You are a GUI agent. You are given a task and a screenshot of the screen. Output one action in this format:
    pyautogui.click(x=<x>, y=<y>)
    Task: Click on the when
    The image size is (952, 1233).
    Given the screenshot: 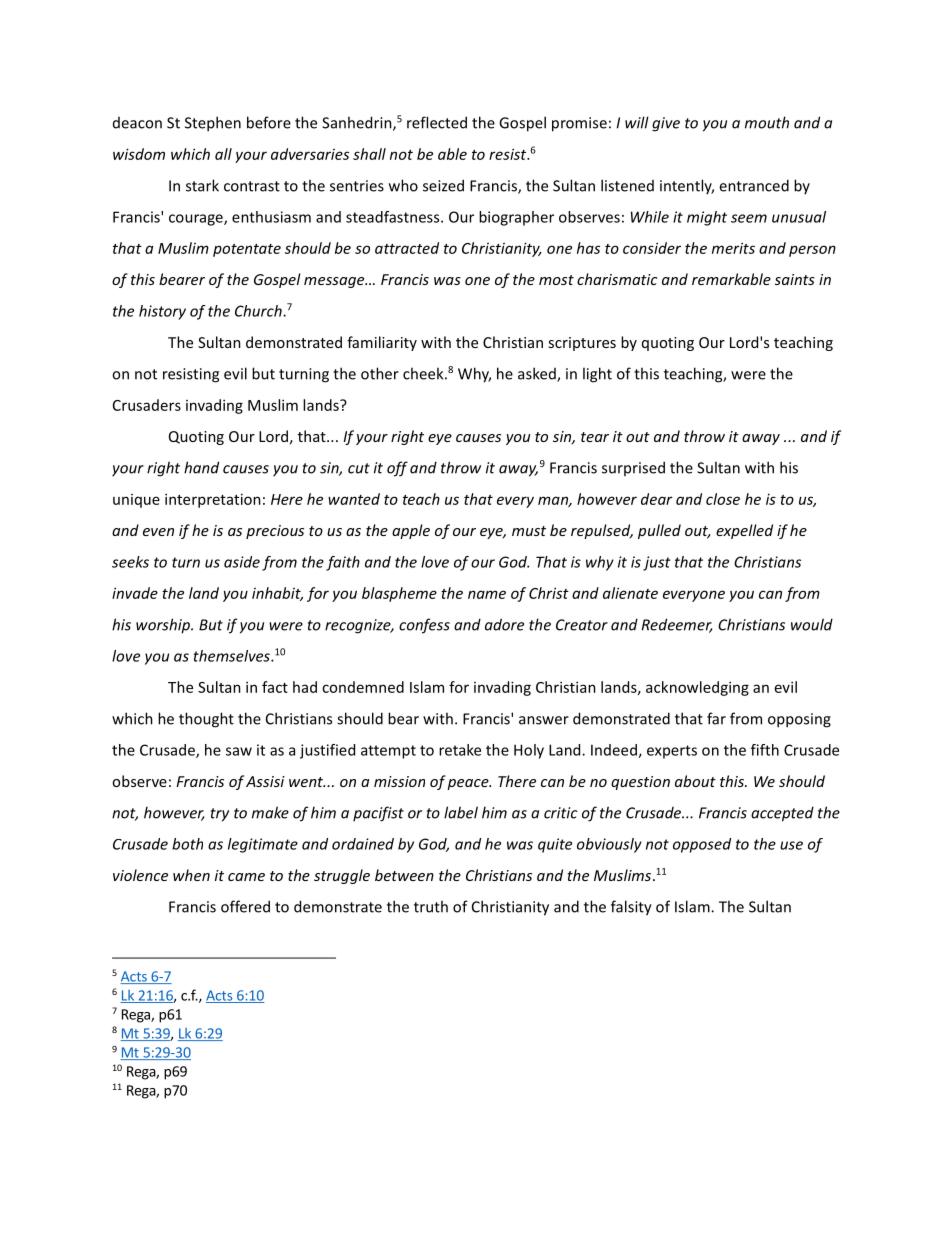 What is the action you would take?
    pyautogui.click(x=191, y=875)
